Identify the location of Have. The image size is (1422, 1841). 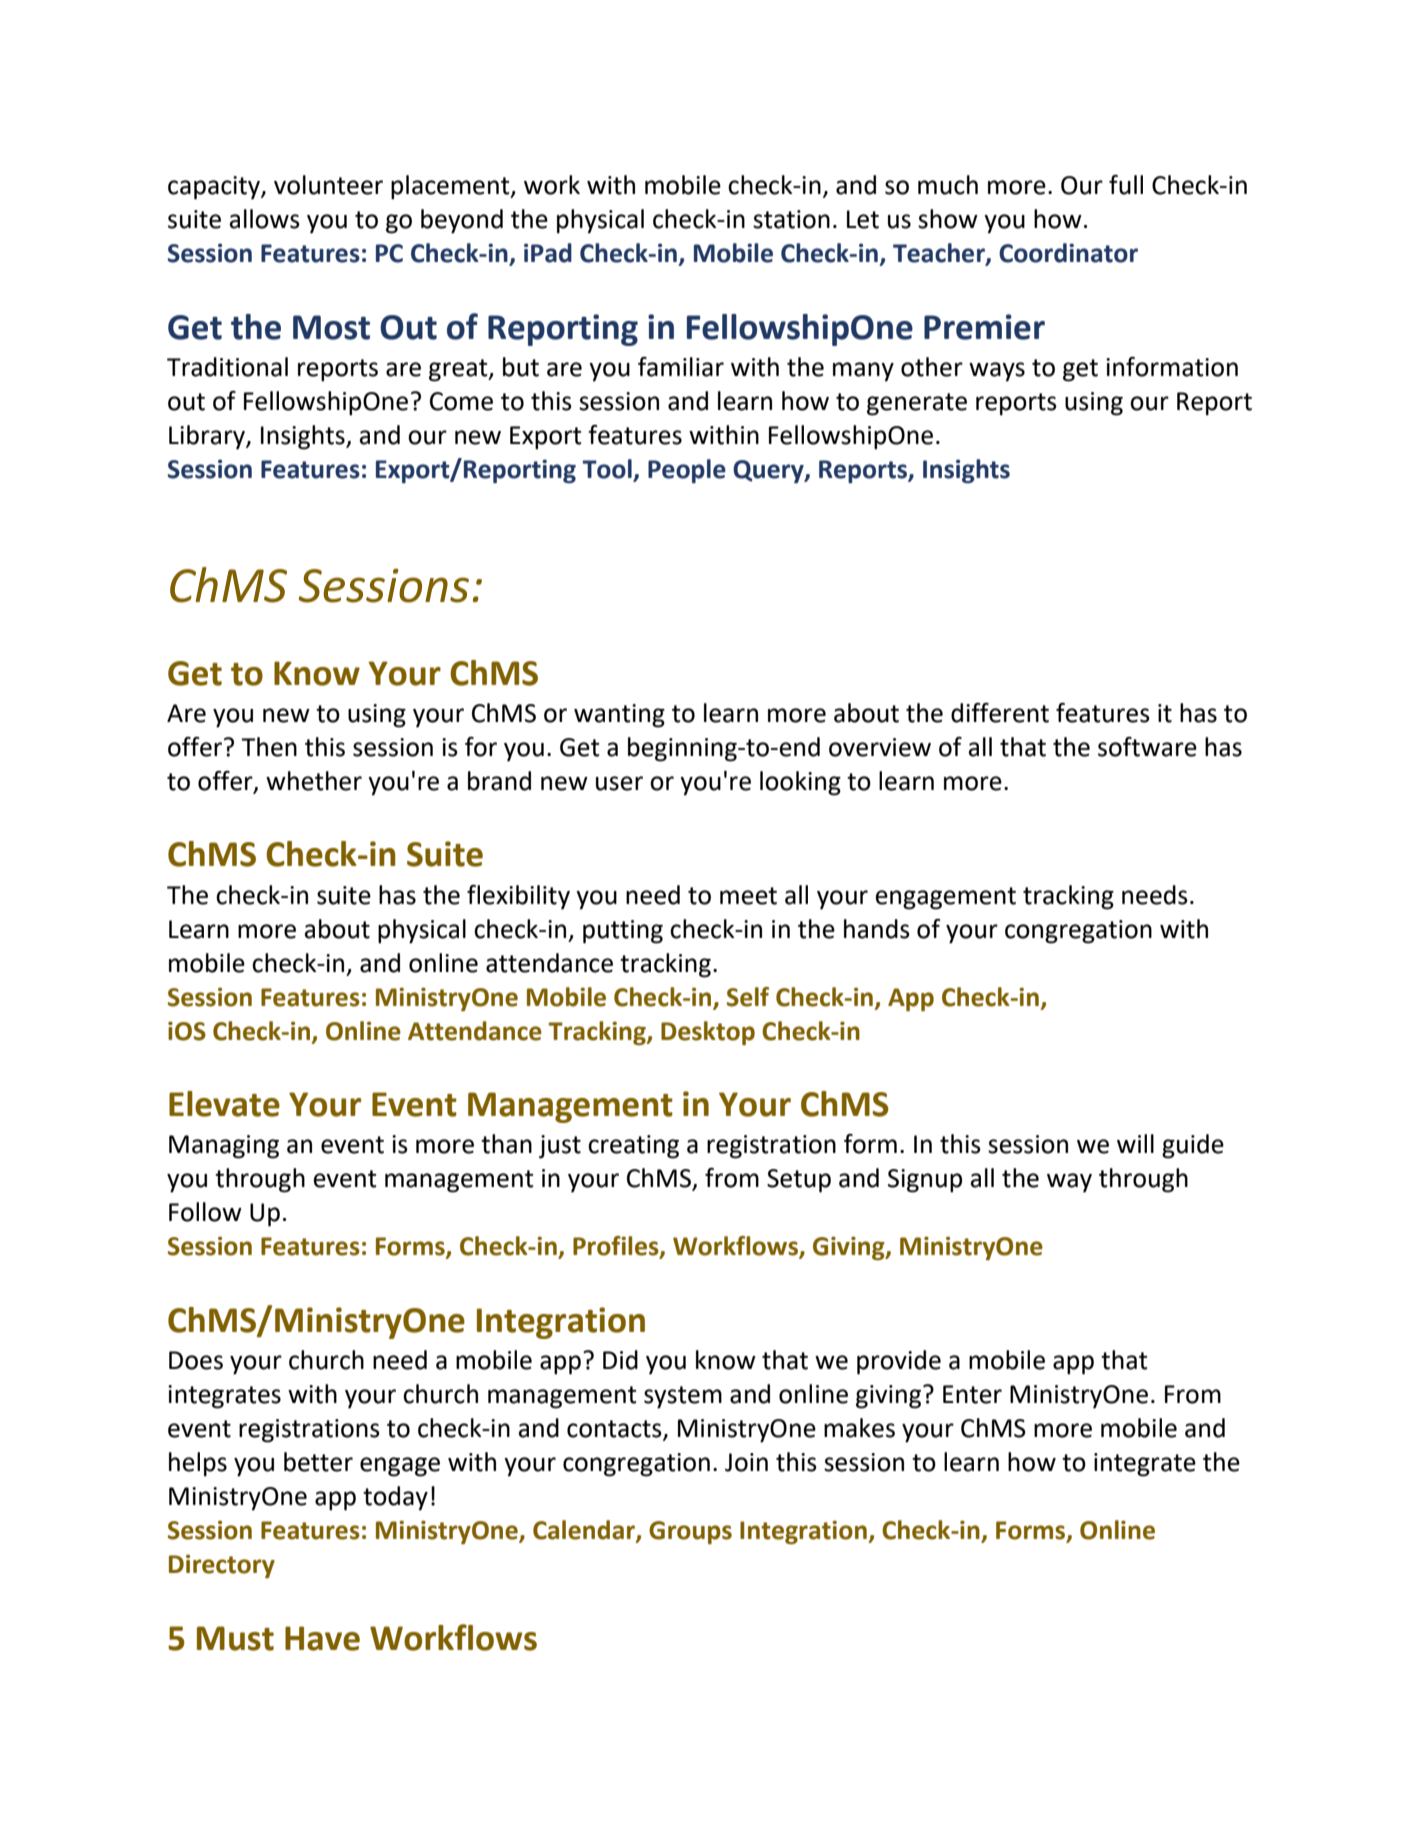
(322, 1638).
